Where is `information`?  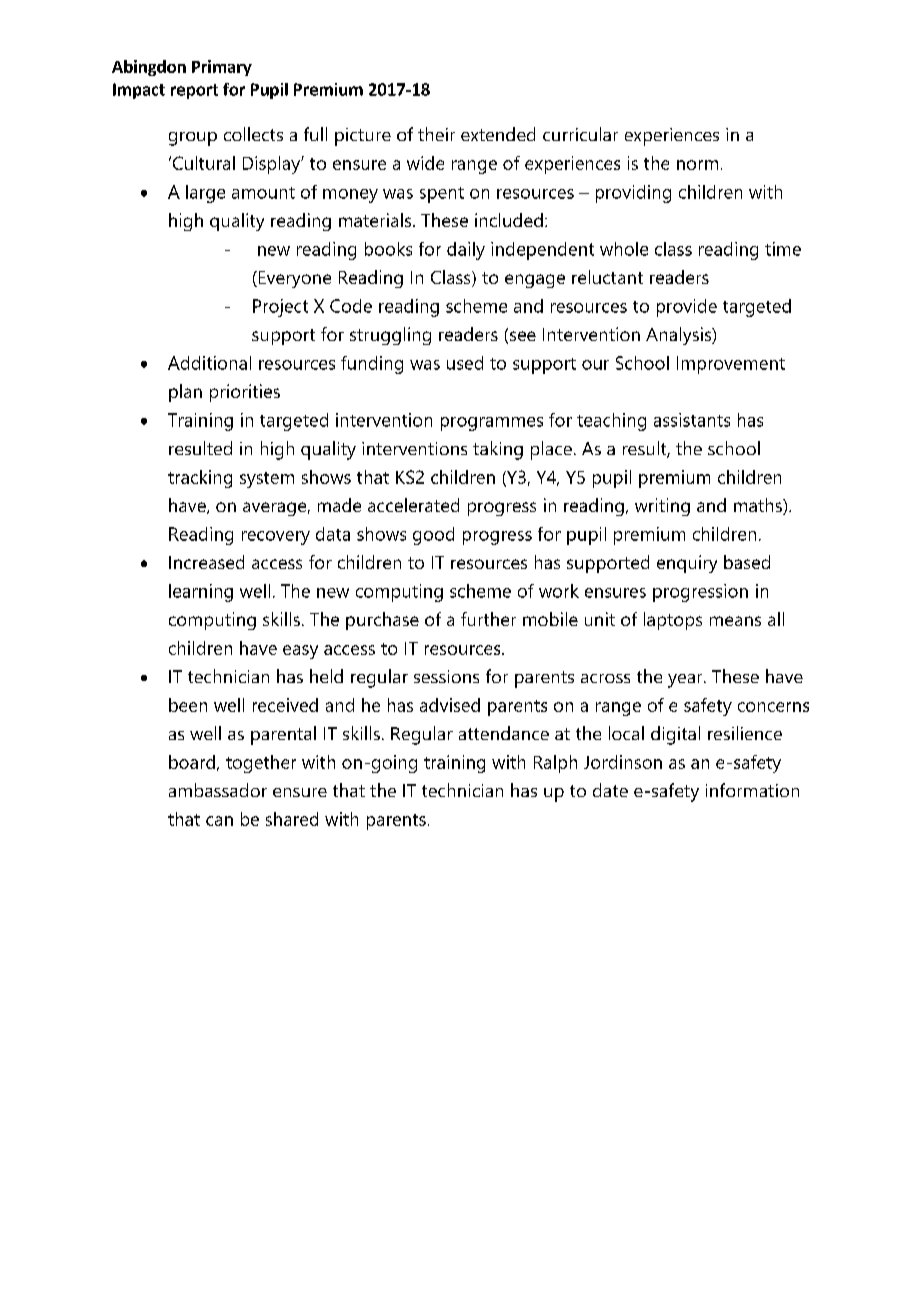
information is located at coordinates (752, 790).
